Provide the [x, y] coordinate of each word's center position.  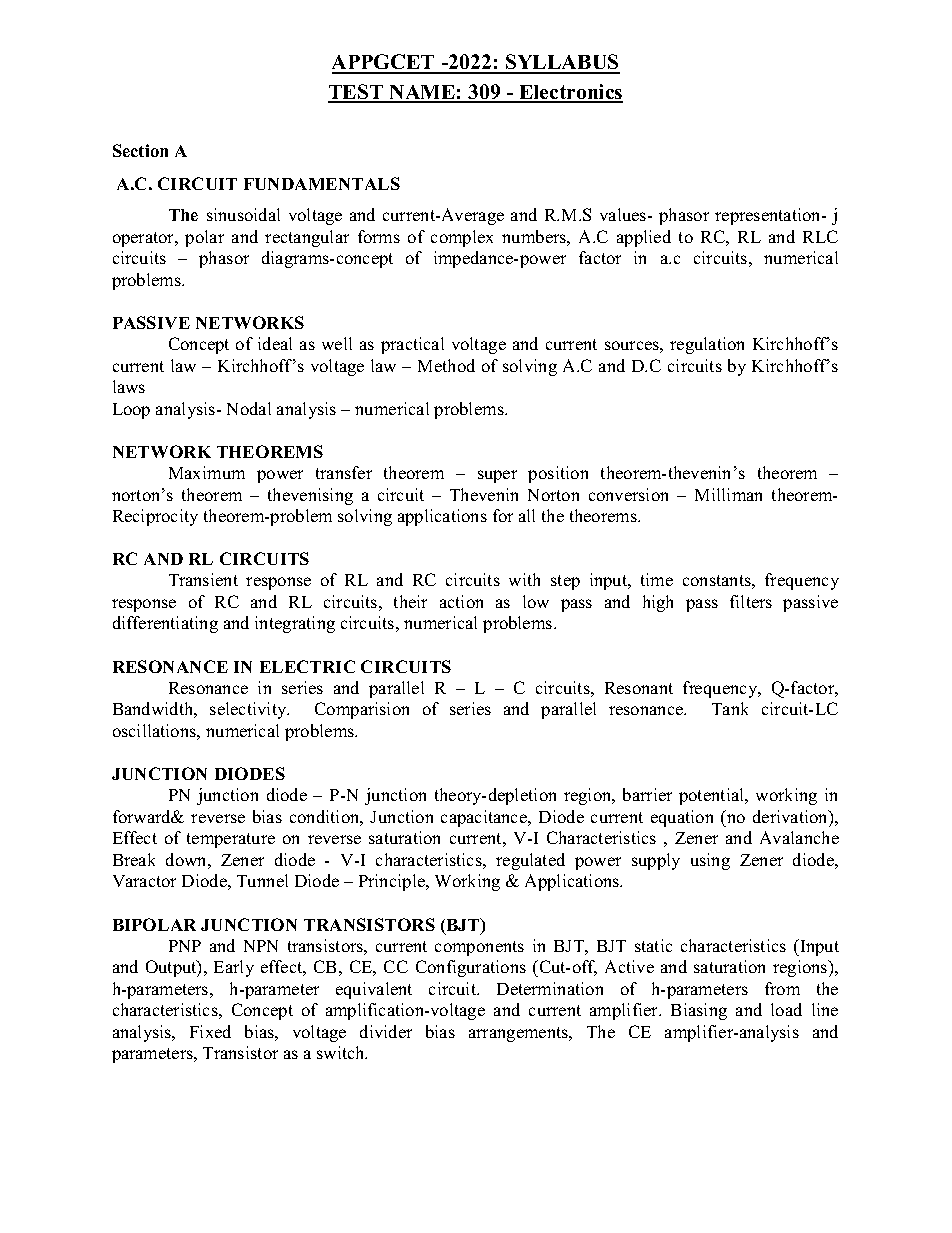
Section [140, 150]
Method [446, 365]
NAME [422, 93]
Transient [203, 579]
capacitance [485, 818]
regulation [707, 345]
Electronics [570, 93]
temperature [231, 840]
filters [751, 601]
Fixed [210, 1031]
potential [713, 796]
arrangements [520, 1034]
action [461, 601]
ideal [275, 343]
